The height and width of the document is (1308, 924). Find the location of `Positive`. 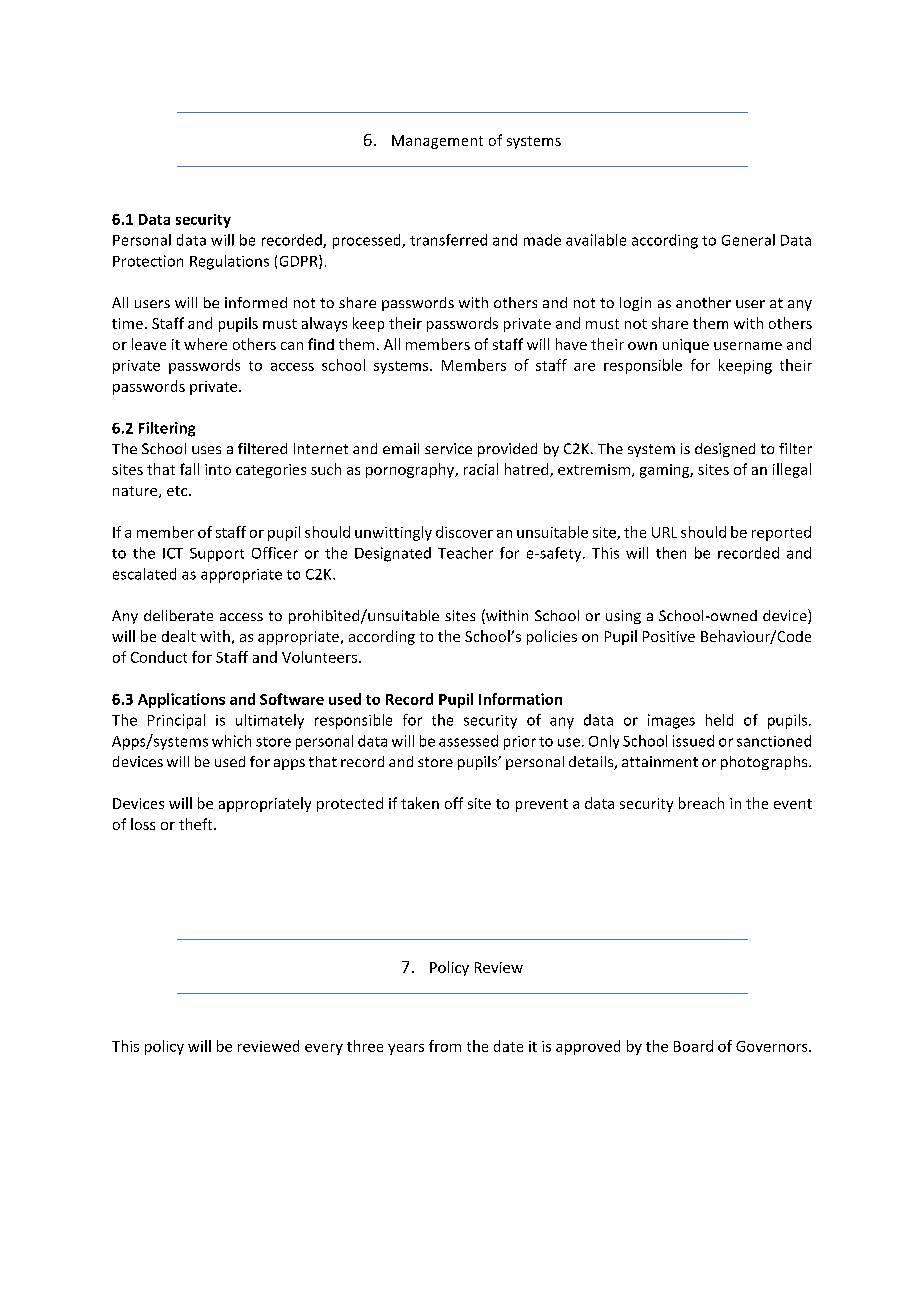

Positive is located at coordinates (669, 636).
